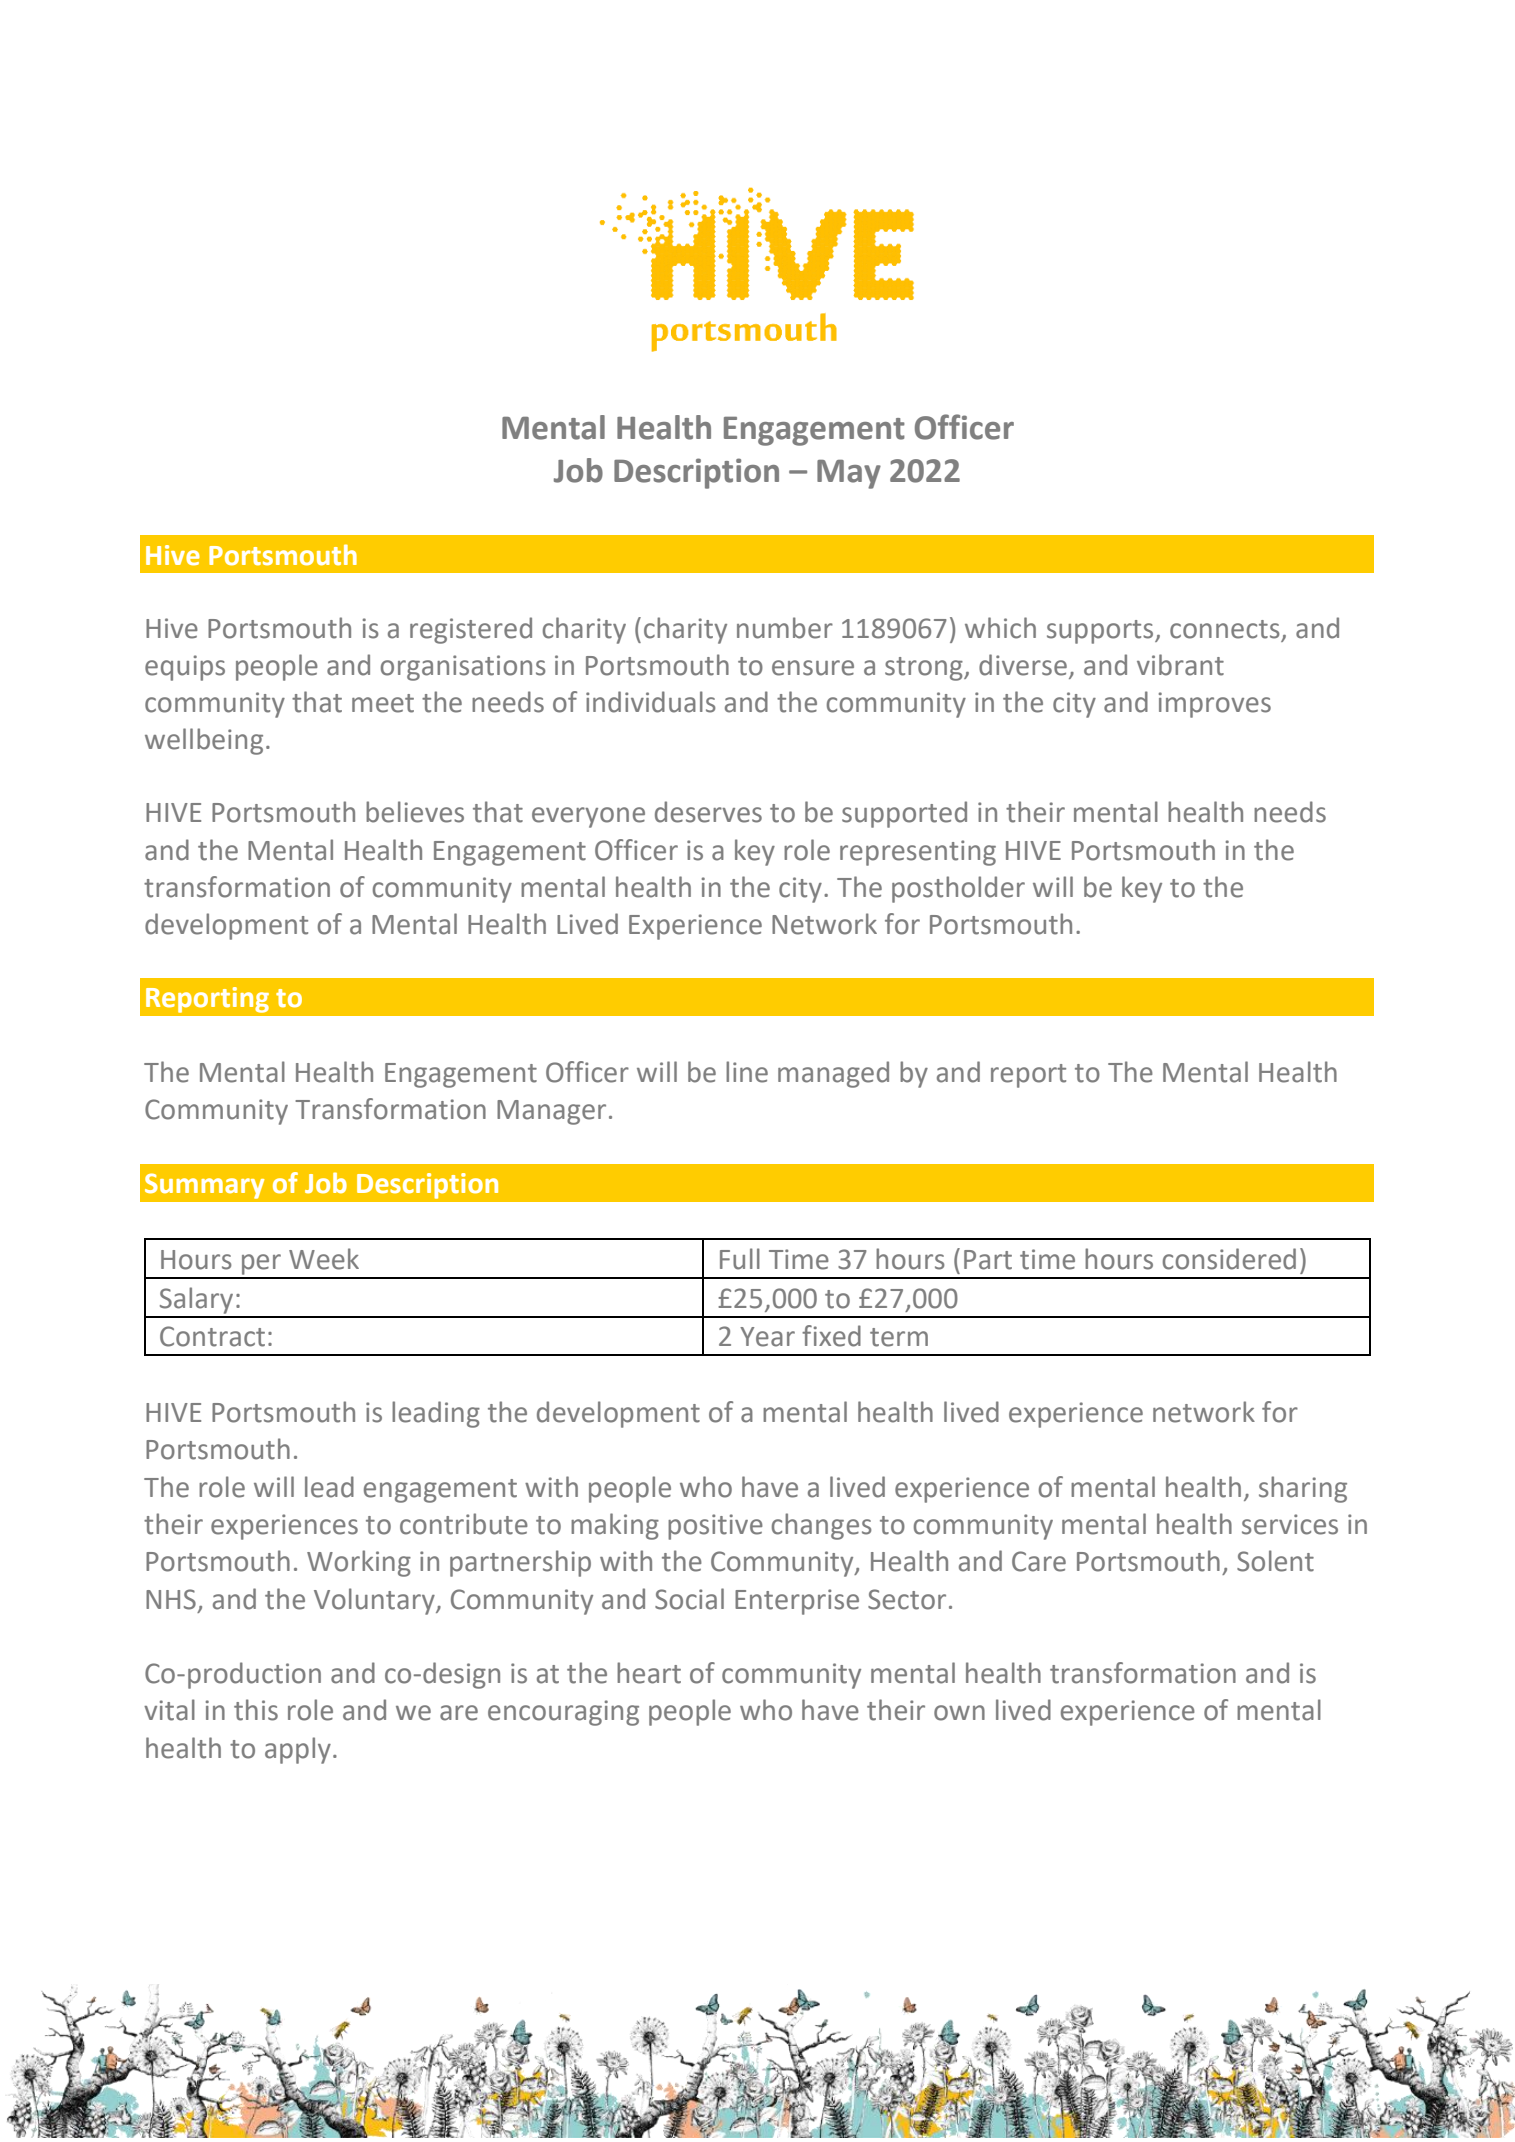 The width and height of the screenshot is (1515, 2142). What do you see at coordinates (1229, 1259) in the screenshot?
I see `considered` at bounding box center [1229, 1259].
